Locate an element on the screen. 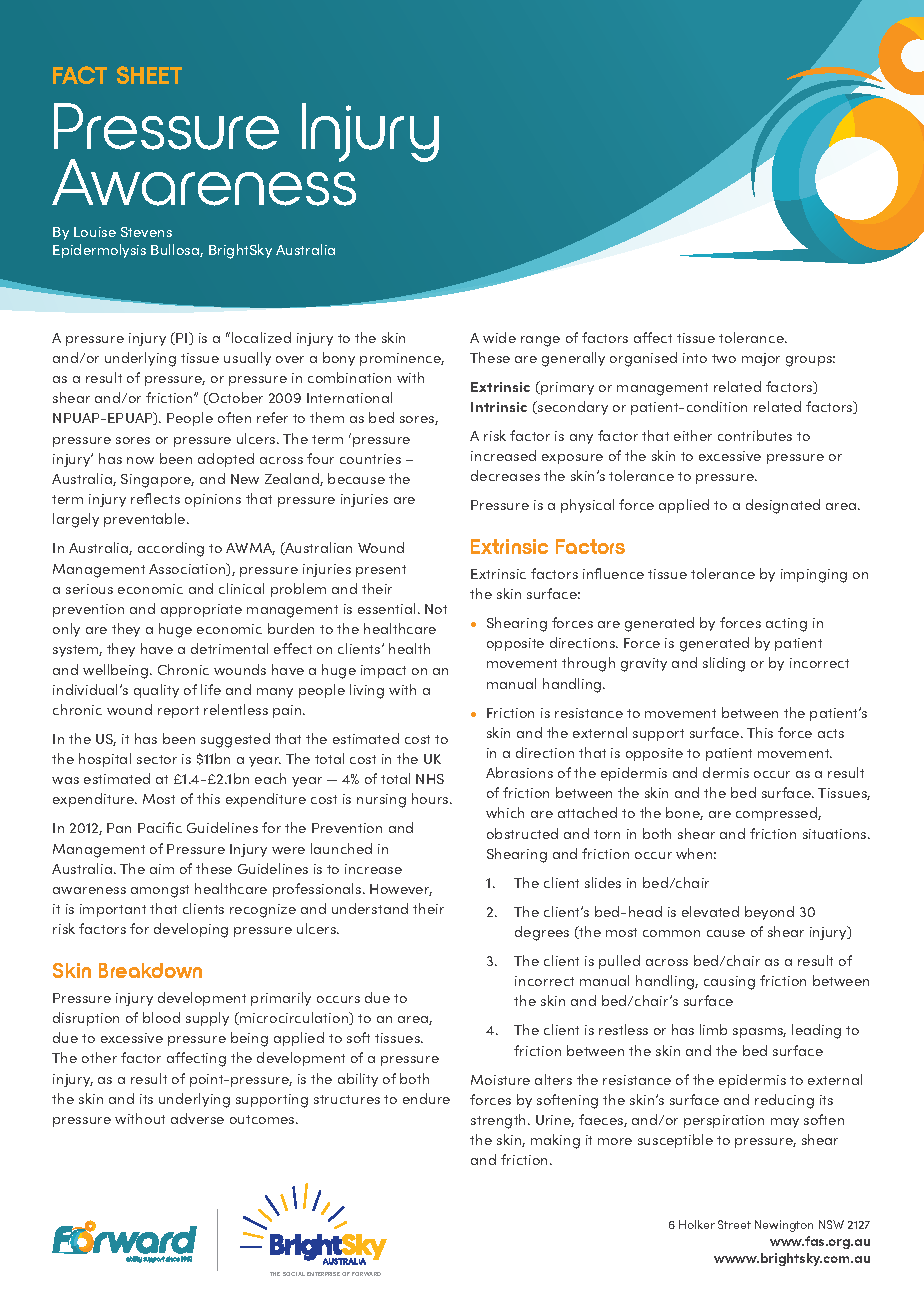 Image resolution: width=924 pixels, height=1308 pixels. October is located at coordinates (235, 398).
